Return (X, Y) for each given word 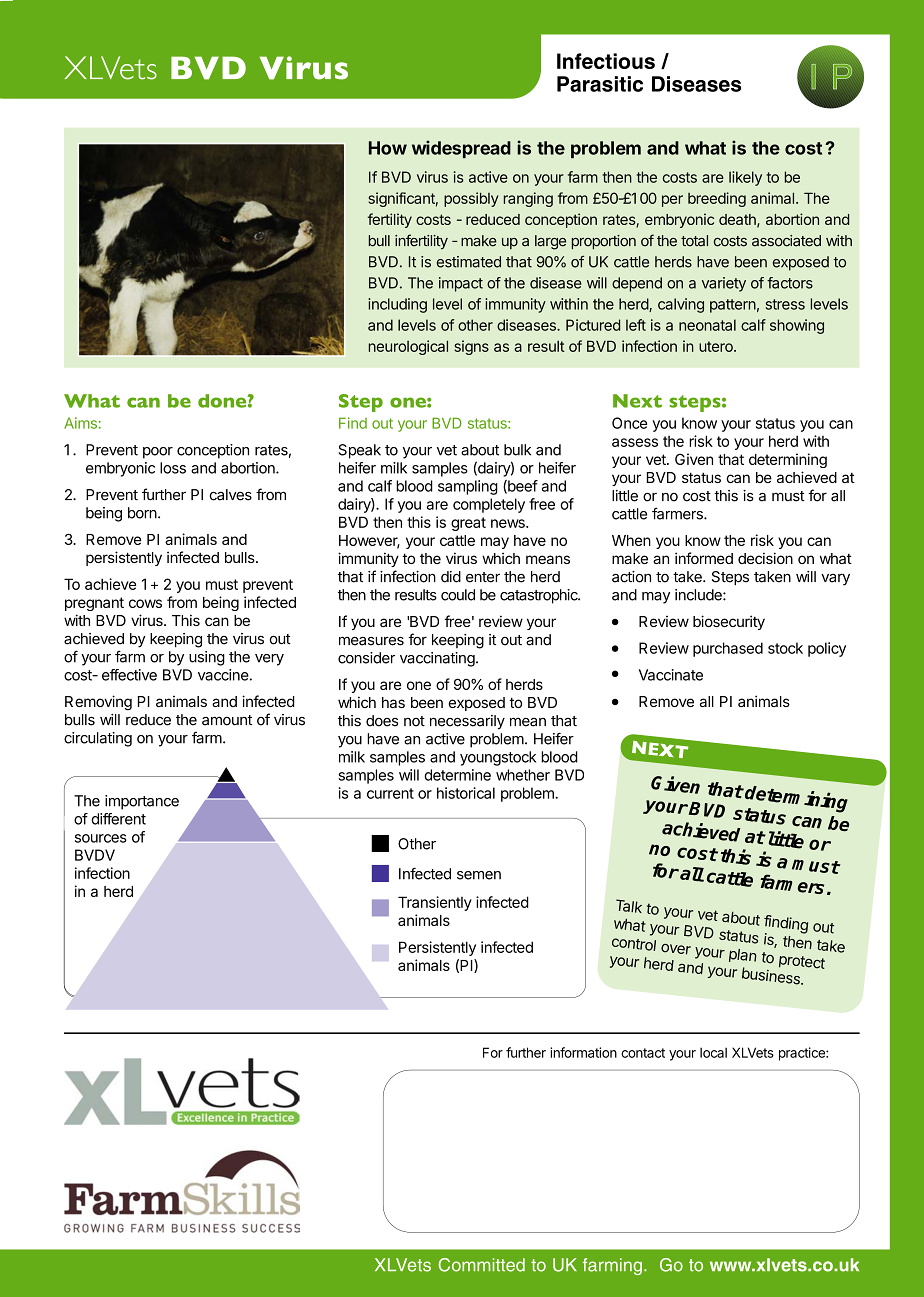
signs (471, 347)
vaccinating (437, 659)
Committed (482, 1265)
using (207, 658)
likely (745, 178)
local (713, 1052)
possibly (471, 199)
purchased (728, 649)
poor (158, 453)
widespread (461, 149)
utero (717, 346)
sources (101, 838)
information (583, 1052)
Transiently (435, 903)
